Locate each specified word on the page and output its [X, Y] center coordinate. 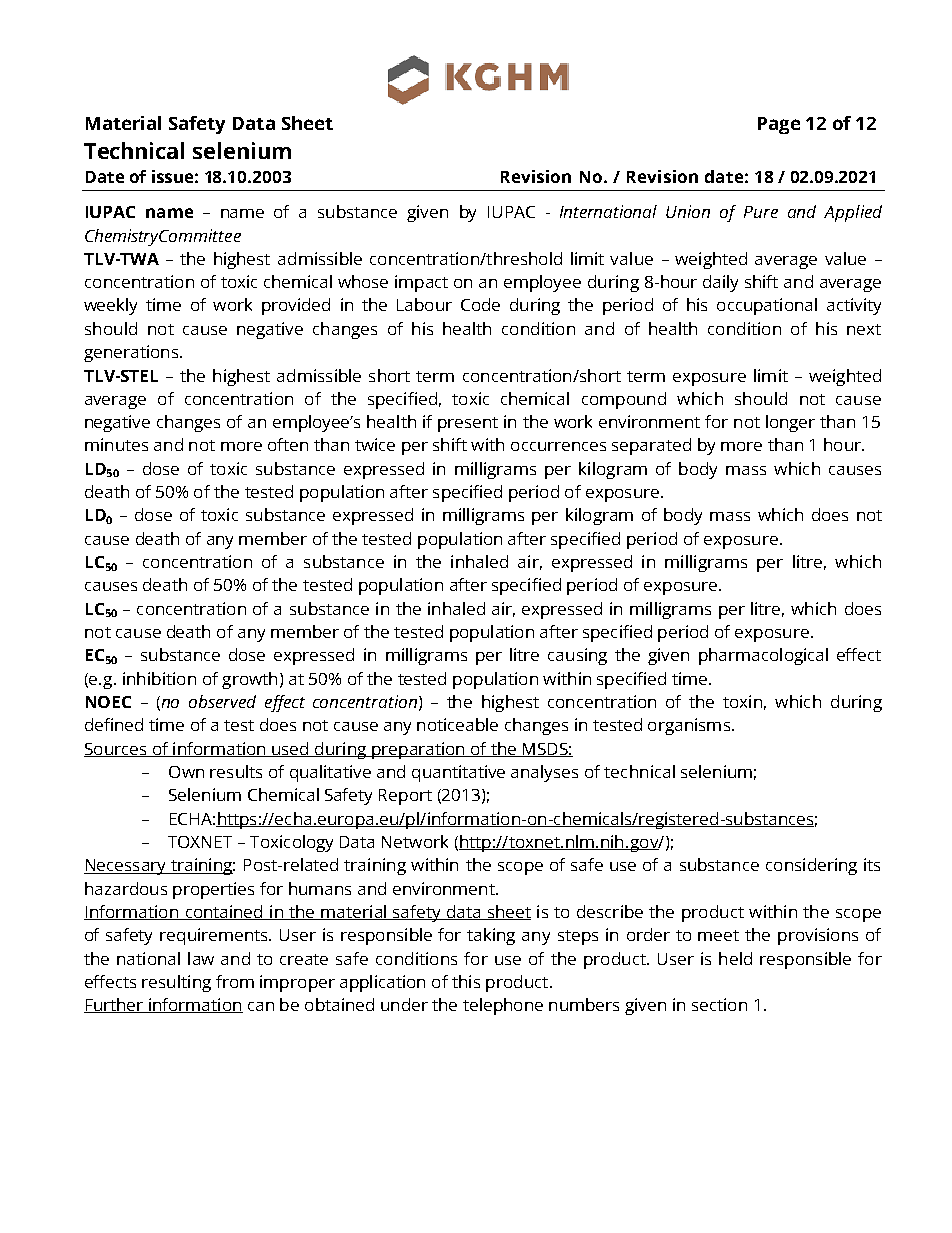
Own [186, 772]
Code [480, 304]
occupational [767, 306]
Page [779, 125]
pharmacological [763, 656]
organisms [689, 726]
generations [132, 353]
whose [363, 281]
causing [577, 656]
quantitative [458, 773]
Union [688, 211]
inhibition [159, 678]
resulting [176, 983]
